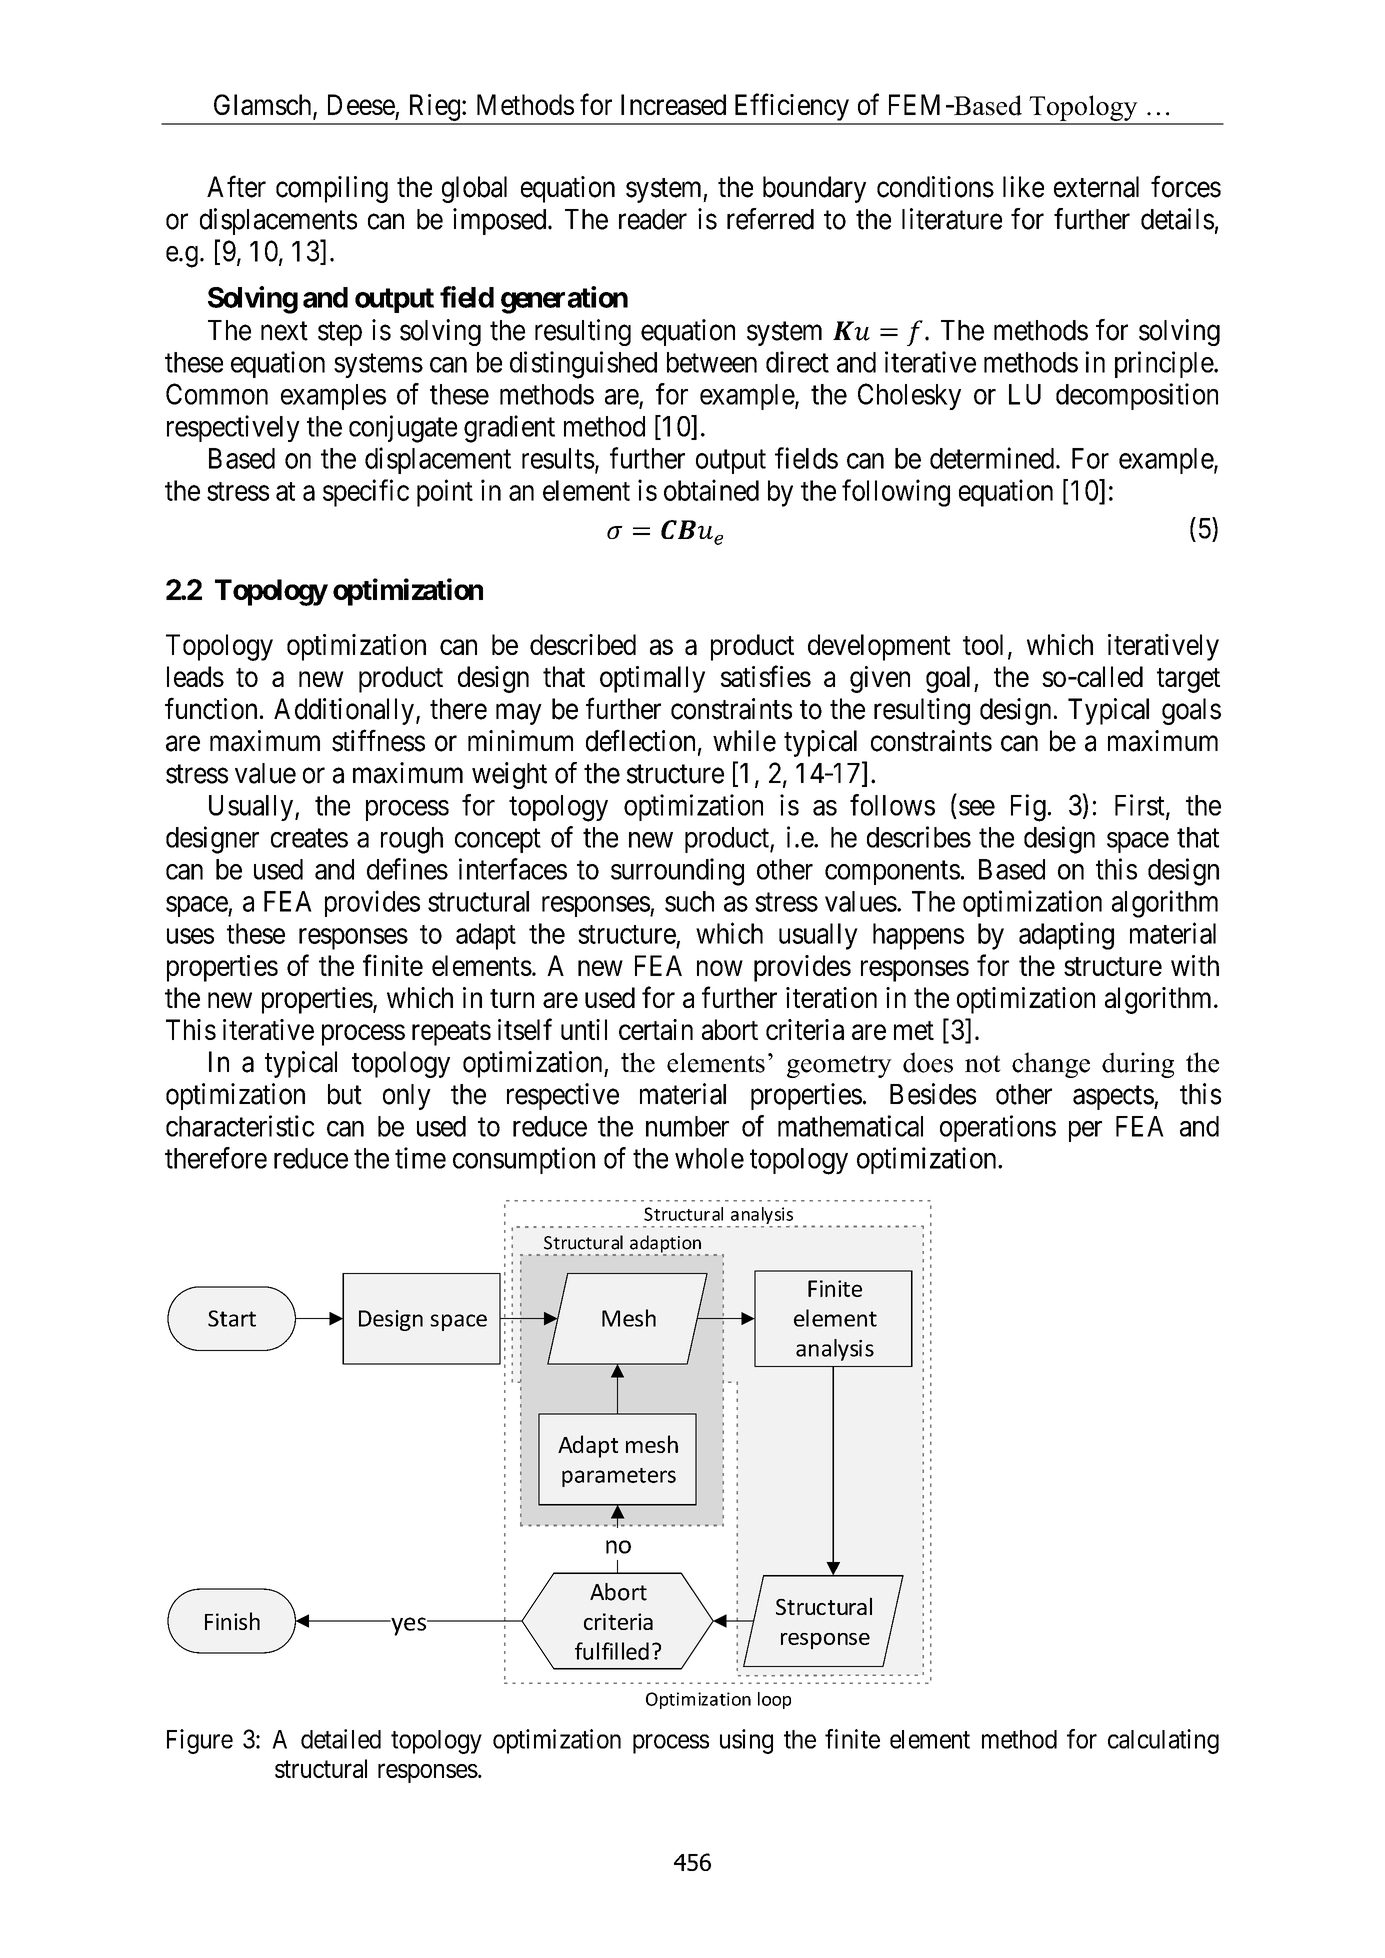 Image resolution: width=1385 pixels, height=1958 pixels. Describe the element at coordinates (673, 104) in the screenshot. I see `Increased` at that location.
